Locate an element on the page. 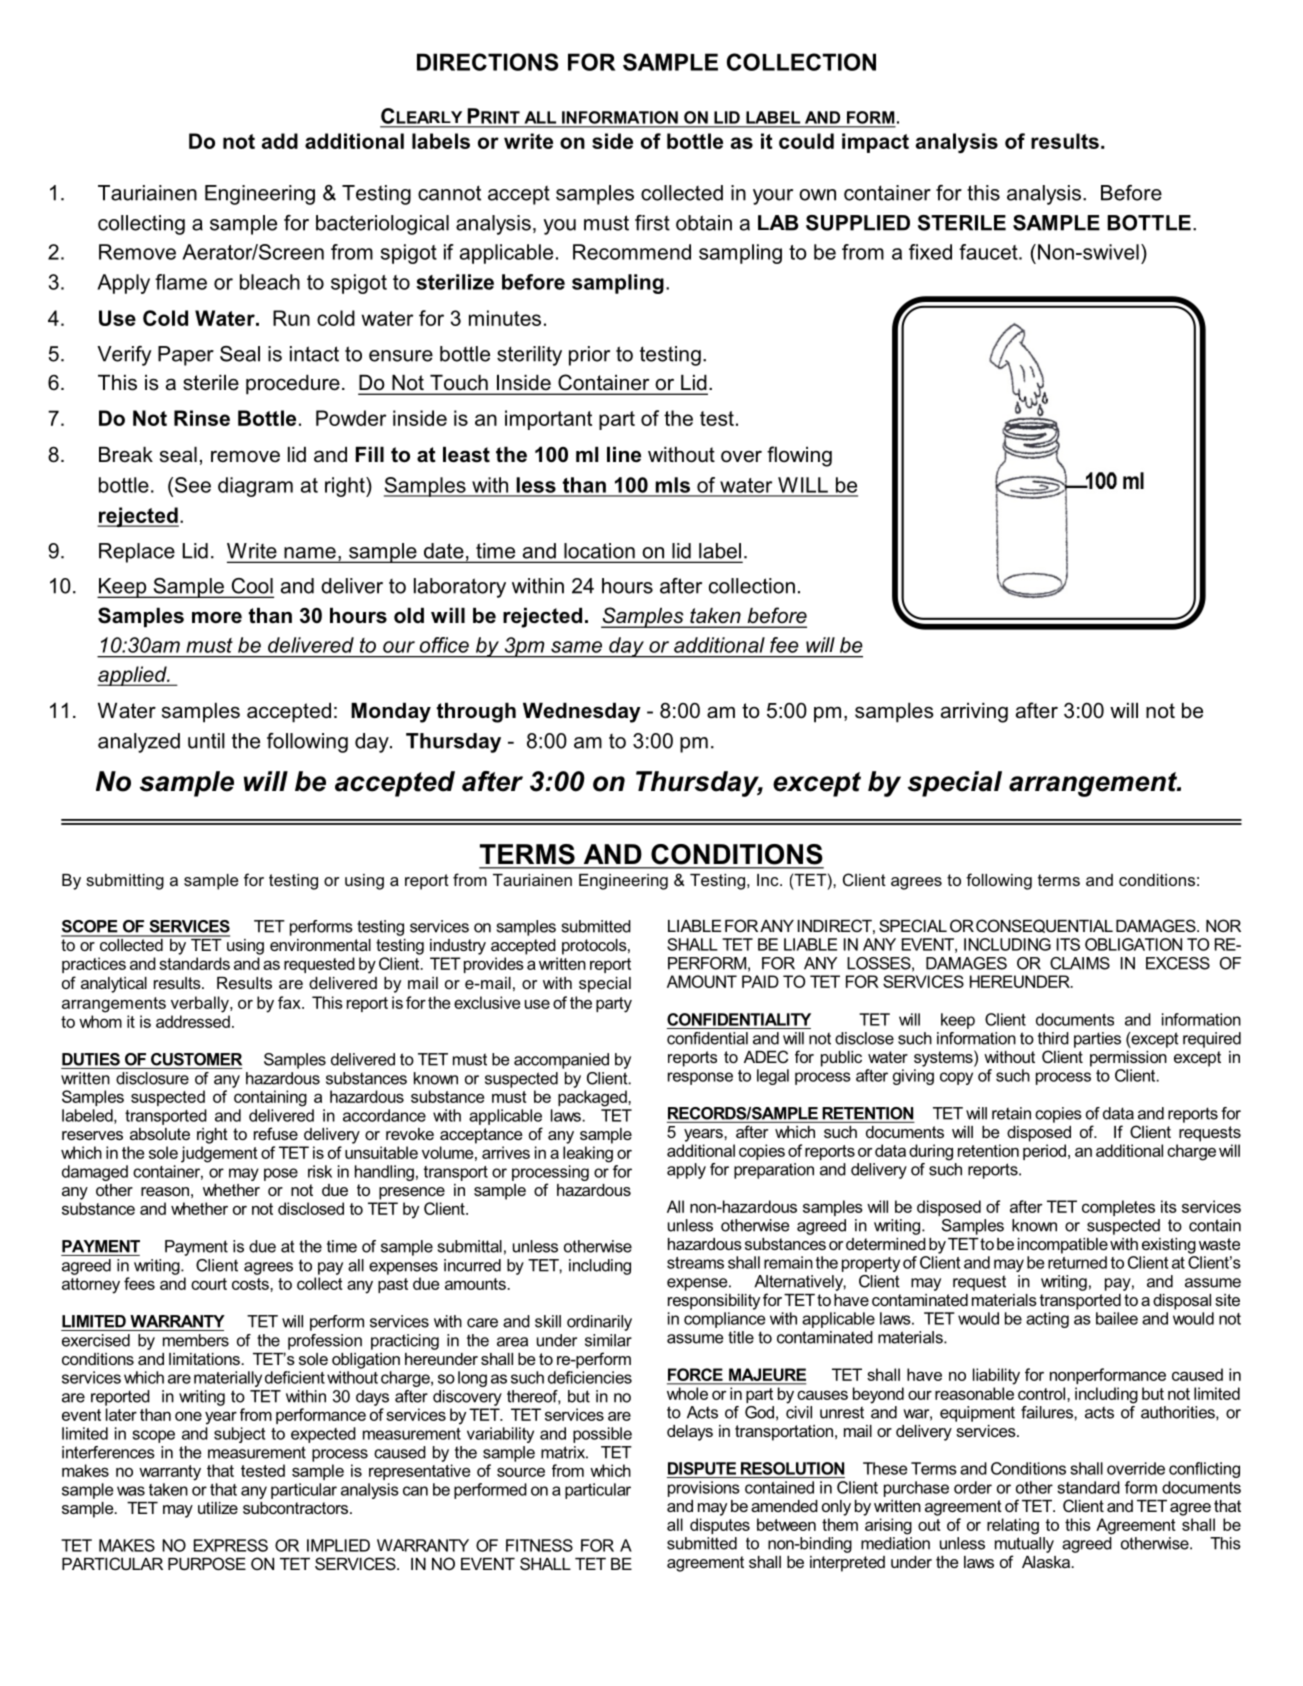 The height and width of the document is (1686, 1303). utilize is located at coordinates (218, 1508).
